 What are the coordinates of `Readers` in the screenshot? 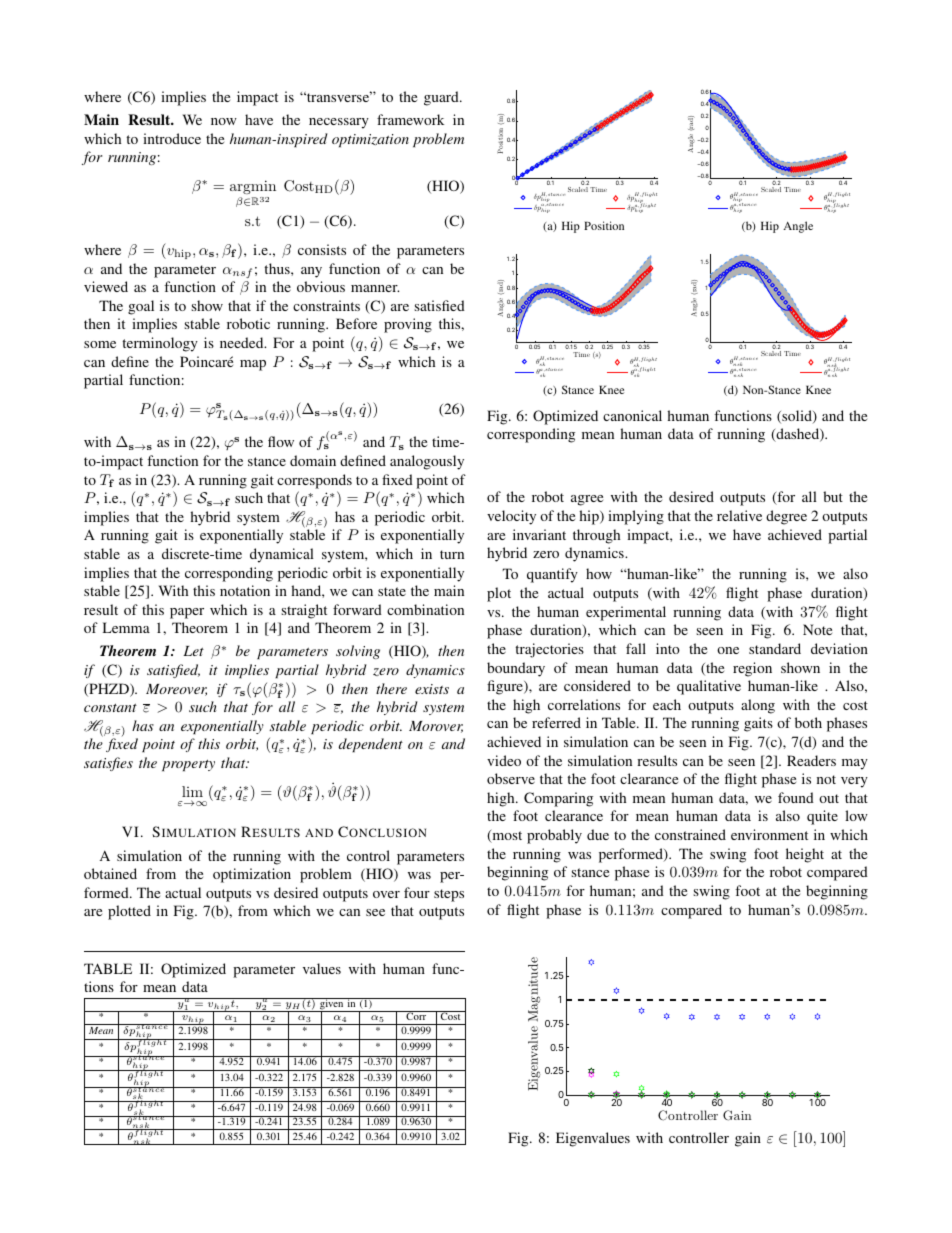 It's located at (811, 760).
